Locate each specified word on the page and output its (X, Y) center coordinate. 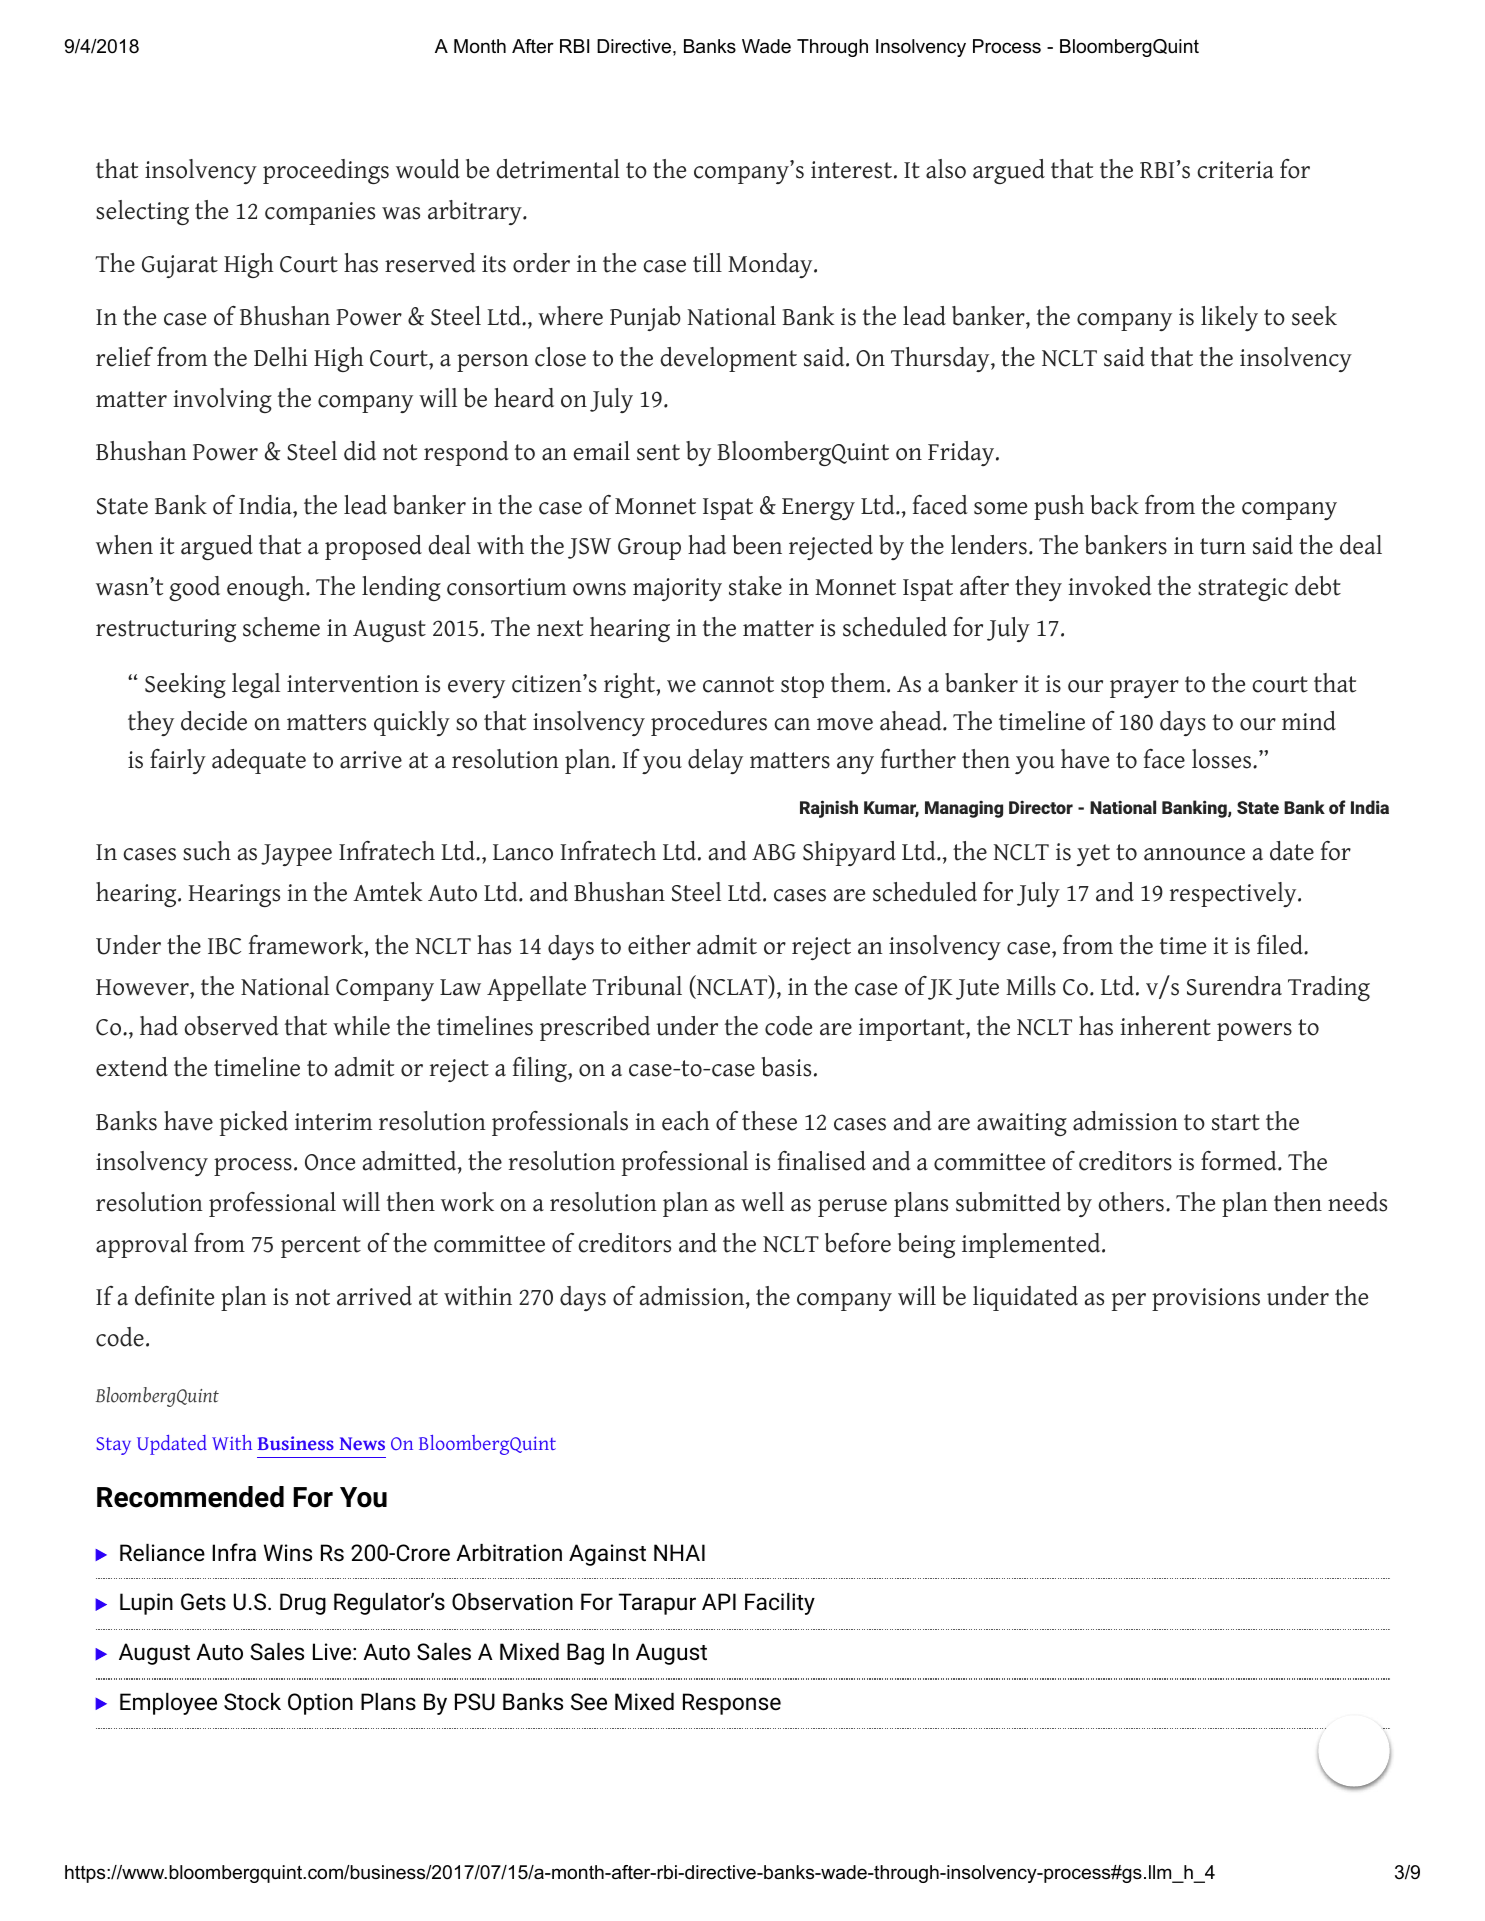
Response (732, 1704)
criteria (1235, 170)
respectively (1233, 894)
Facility (780, 1604)
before (858, 1243)
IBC (224, 946)
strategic (1243, 589)
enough (267, 588)
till (707, 263)
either (659, 945)
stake (755, 586)
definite (174, 1296)
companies (320, 213)
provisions (1206, 1299)
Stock (252, 1702)
